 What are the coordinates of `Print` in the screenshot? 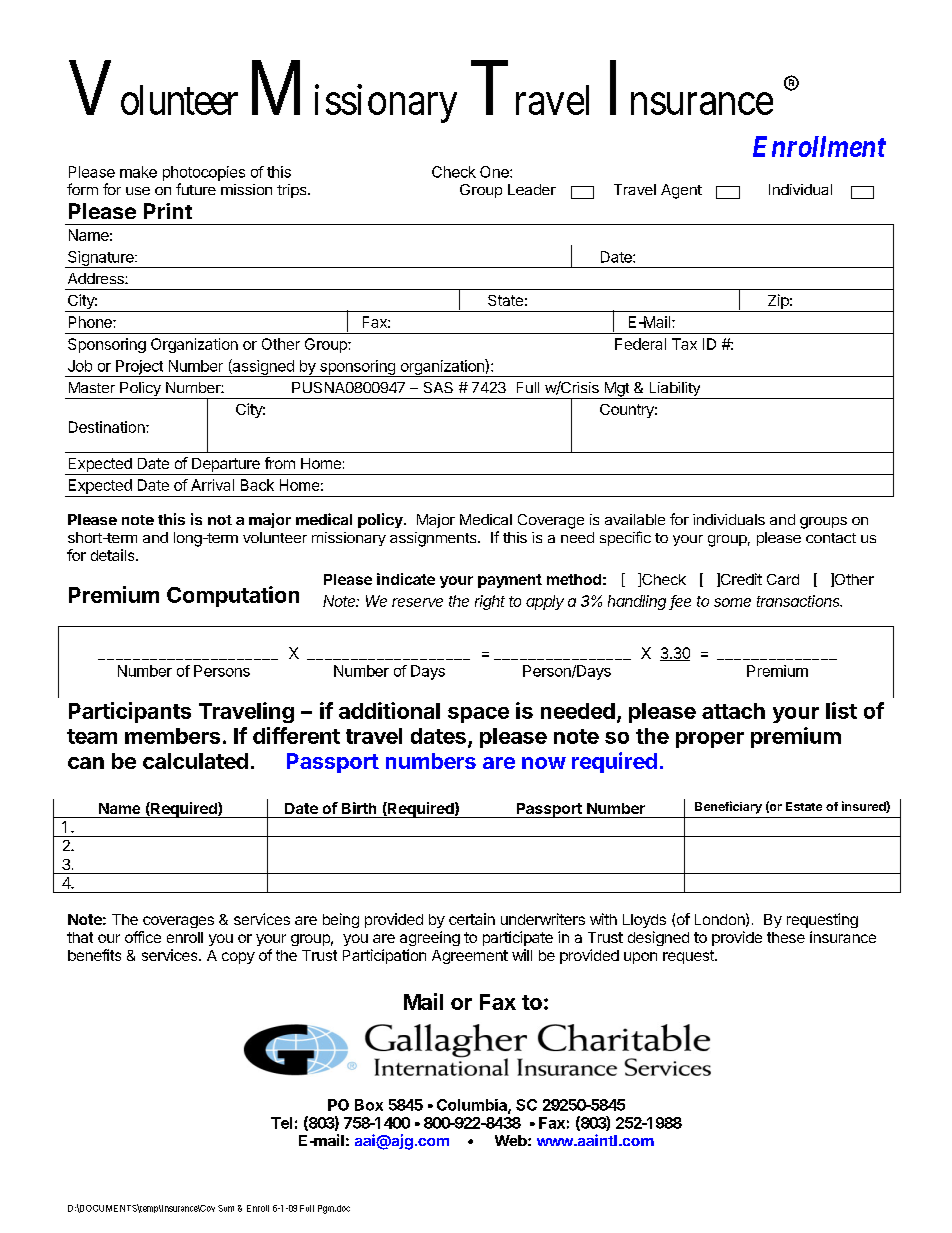 It's located at (168, 211).
